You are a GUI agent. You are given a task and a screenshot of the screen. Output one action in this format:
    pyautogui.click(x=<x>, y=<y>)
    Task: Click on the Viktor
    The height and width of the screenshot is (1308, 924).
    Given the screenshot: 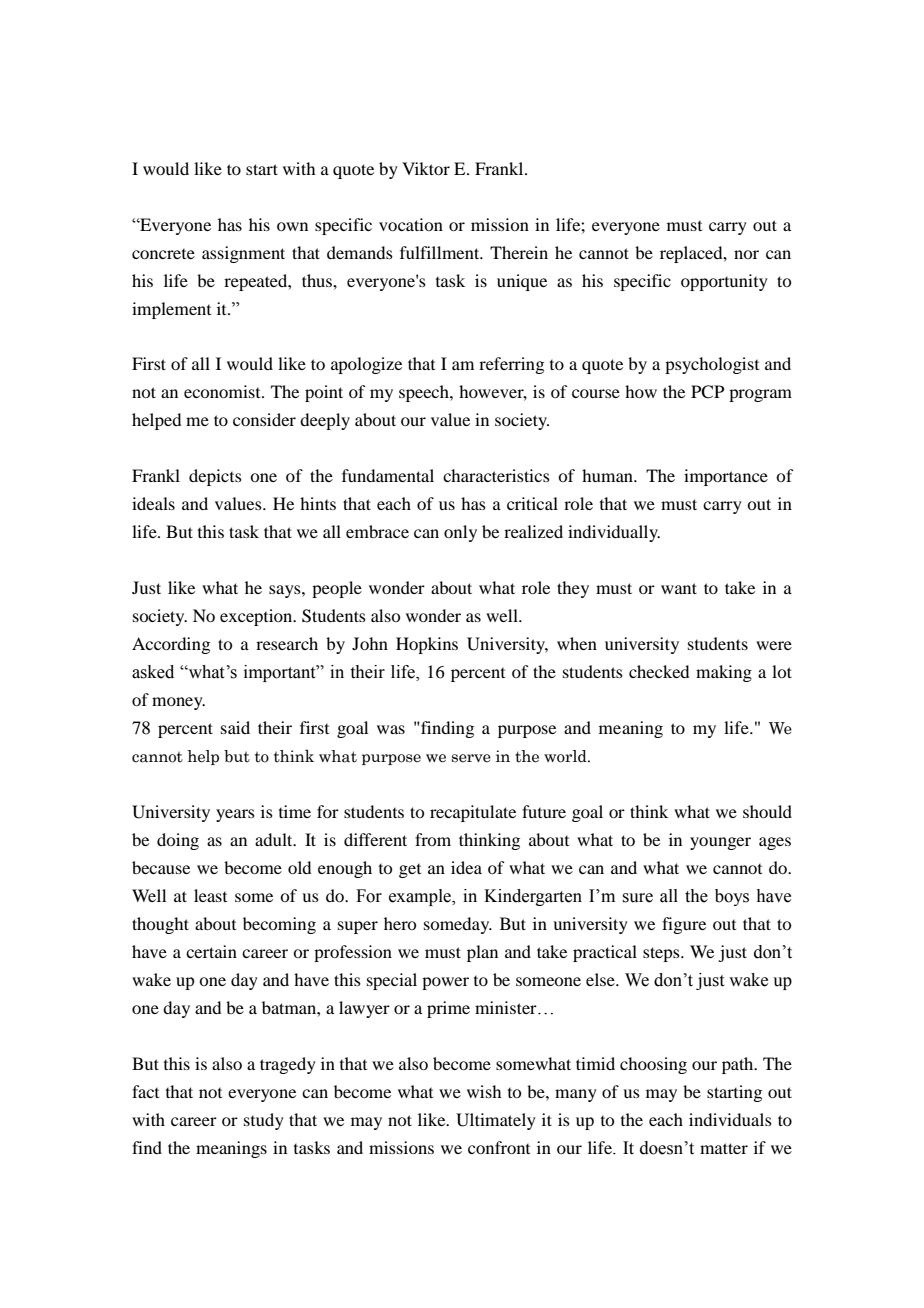 What is the action you would take?
    pyautogui.click(x=426, y=168)
